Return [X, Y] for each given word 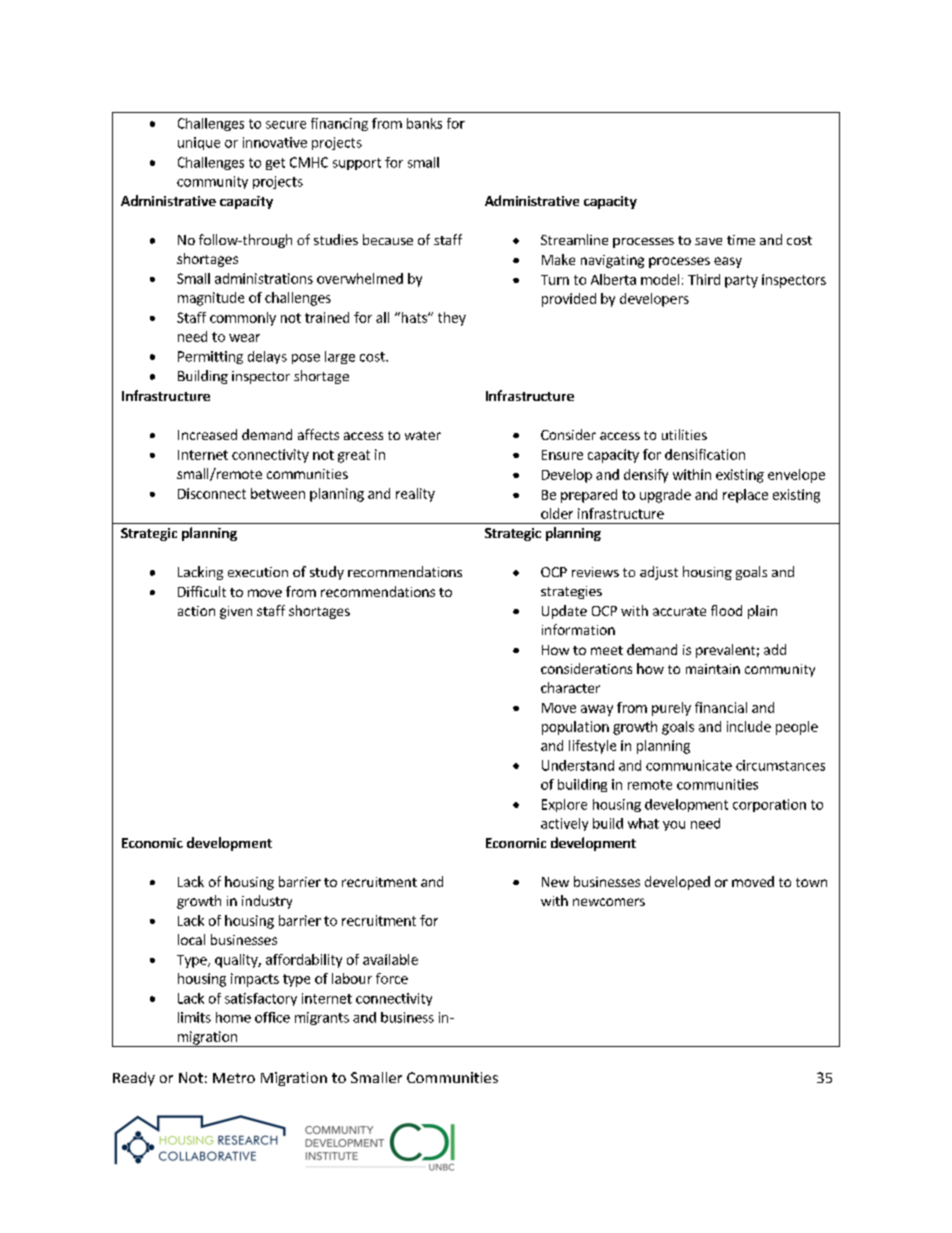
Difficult [202, 591]
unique [199, 143]
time [741, 240]
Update [564, 612]
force [392, 978]
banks [424, 123]
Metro [234, 1078]
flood [726, 610]
